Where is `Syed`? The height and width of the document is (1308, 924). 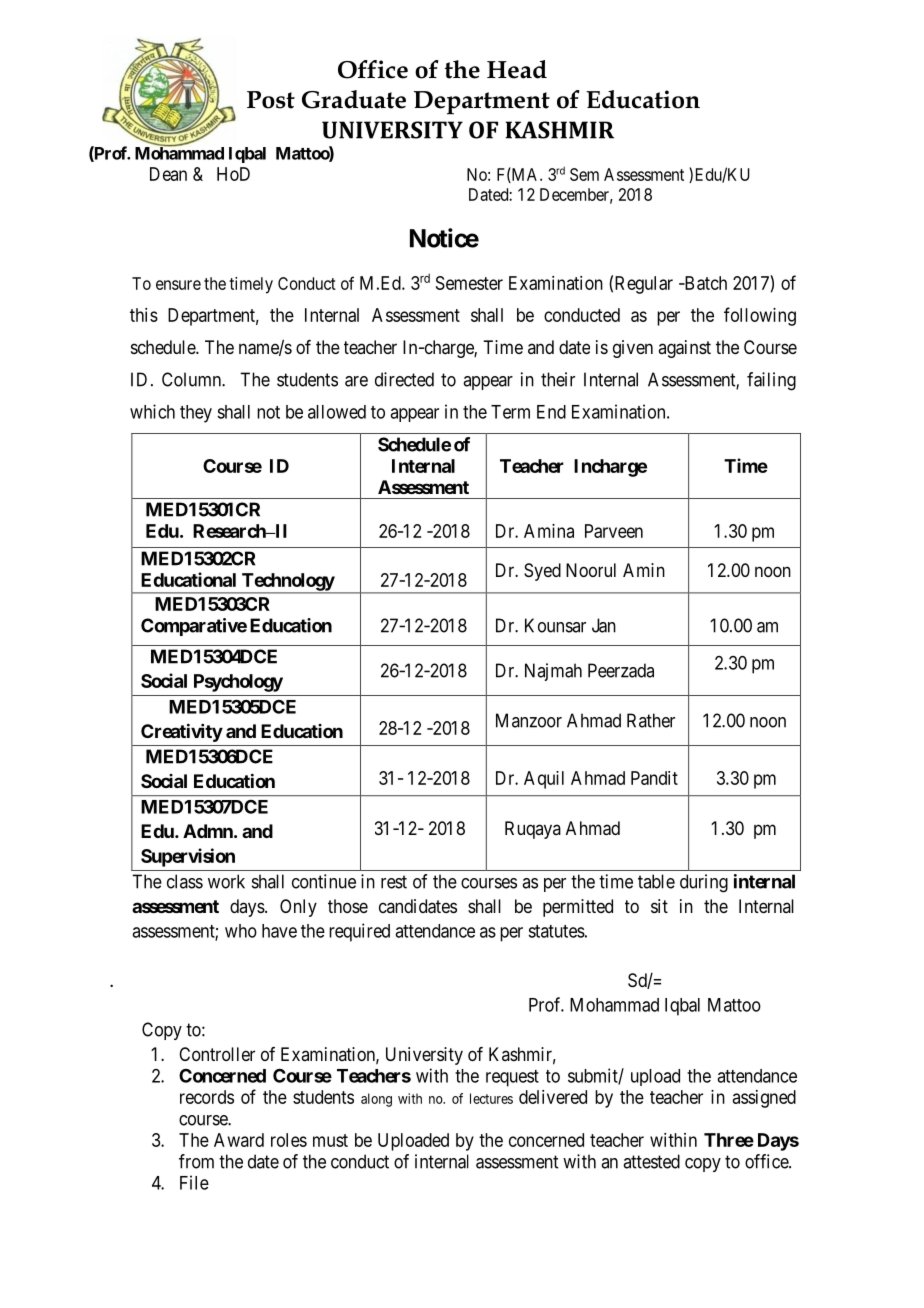
Syed is located at coordinates (542, 572).
